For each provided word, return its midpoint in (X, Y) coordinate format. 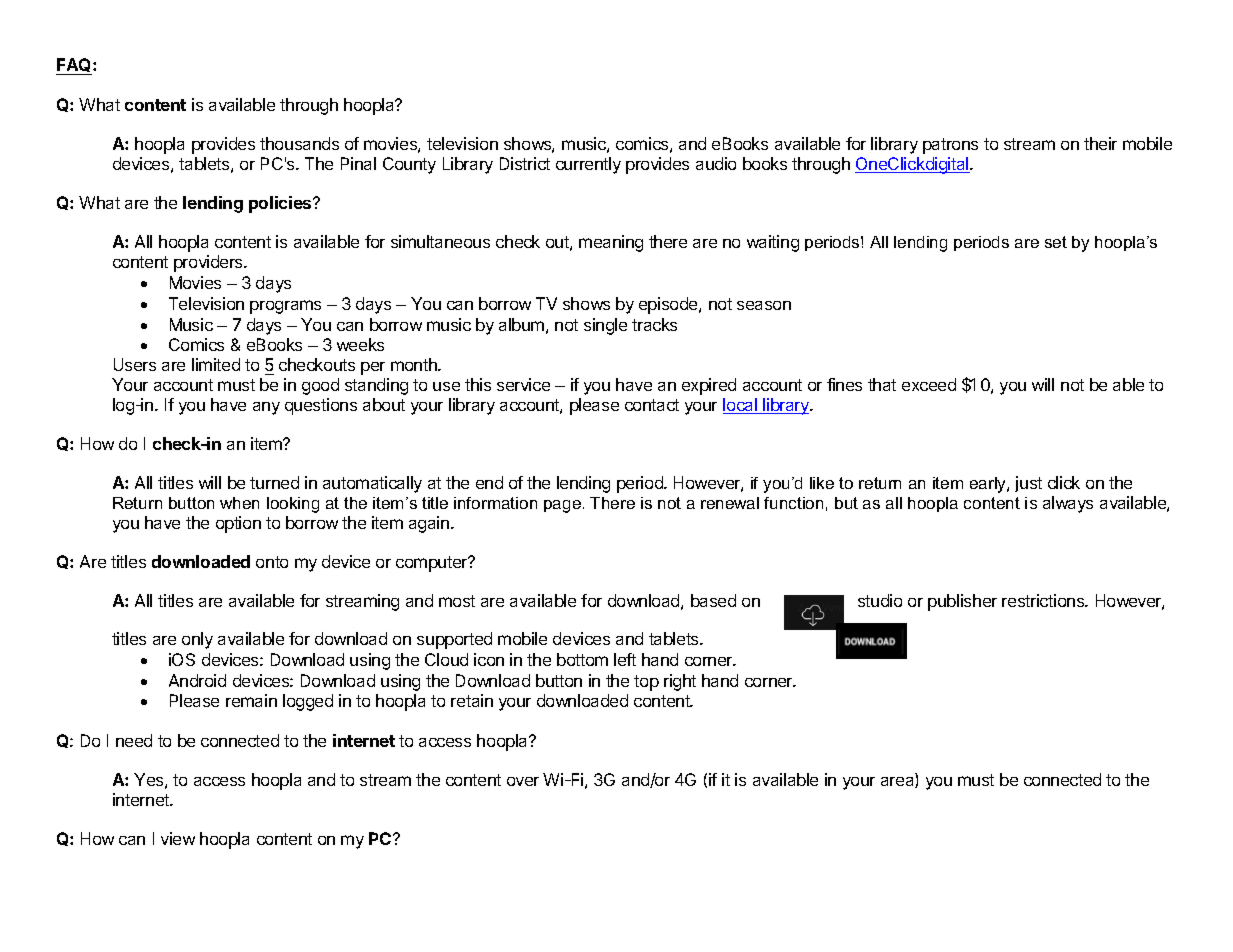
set (1056, 242)
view (178, 838)
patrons (950, 146)
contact (652, 405)
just (1028, 484)
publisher (962, 602)
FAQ (75, 66)
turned (274, 482)
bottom (582, 659)
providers (209, 263)
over (523, 781)
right (680, 682)
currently (588, 165)
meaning (611, 243)
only (197, 640)
